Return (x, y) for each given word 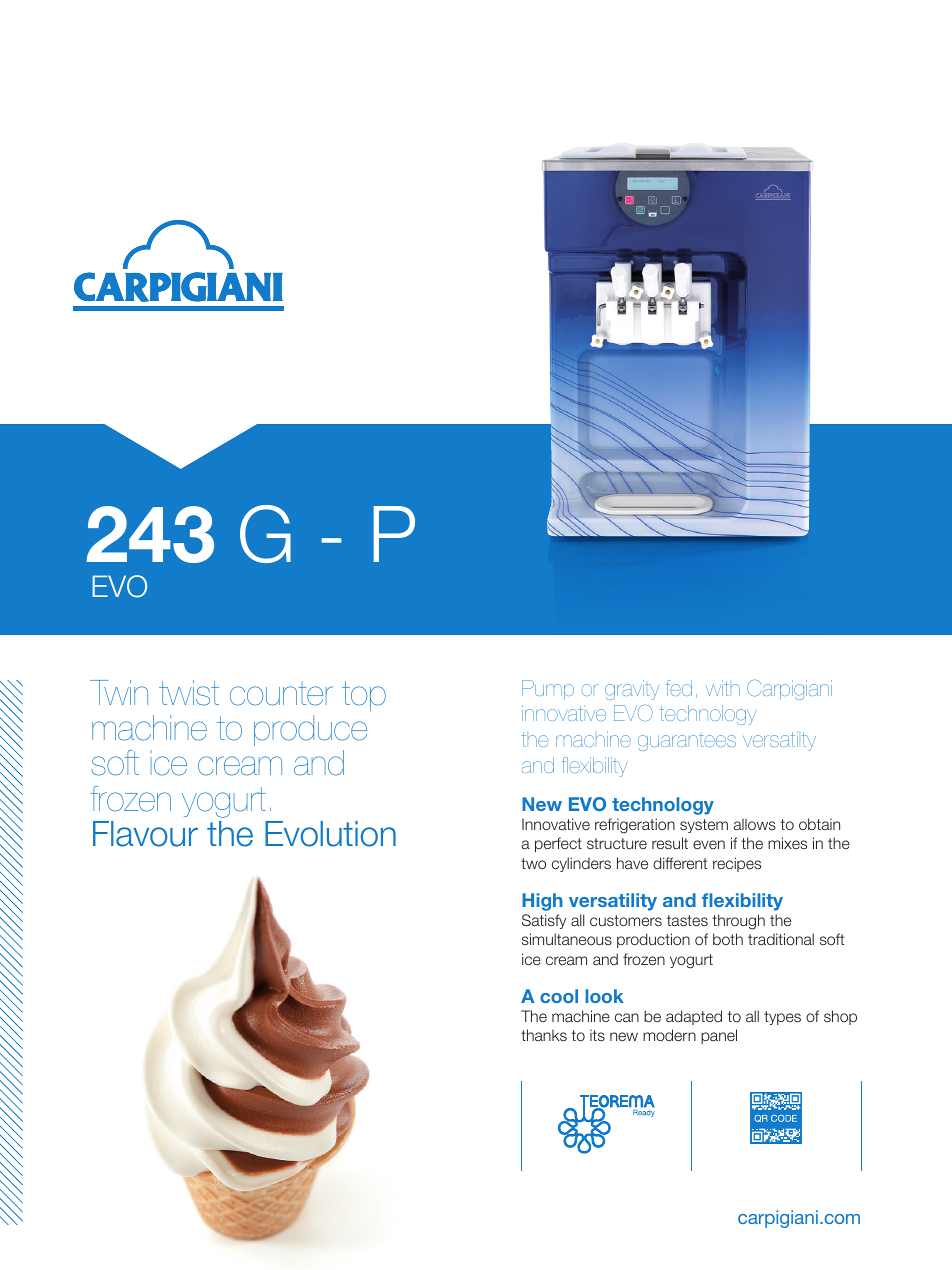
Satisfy (544, 921)
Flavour (145, 834)
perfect (558, 844)
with (723, 688)
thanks (544, 1035)
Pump (548, 690)
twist (189, 693)
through (738, 922)
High (542, 902)
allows (755, 824)
